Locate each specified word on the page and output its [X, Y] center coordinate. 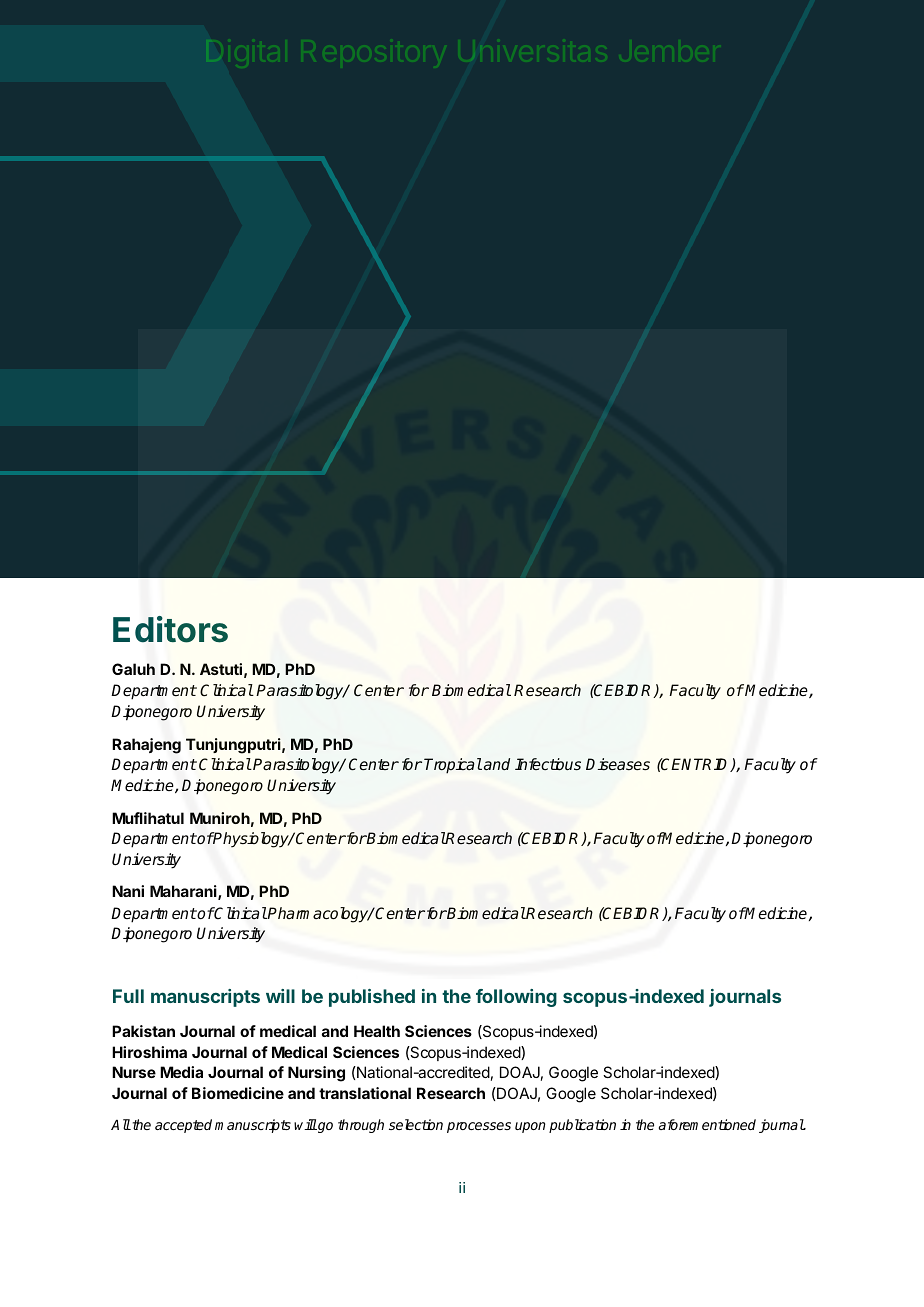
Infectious [548, 764]
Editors [170, 629]
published [372, 998]
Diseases [618, 764]
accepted [183, 1126]
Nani [128, 891]
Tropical [453, 766]
